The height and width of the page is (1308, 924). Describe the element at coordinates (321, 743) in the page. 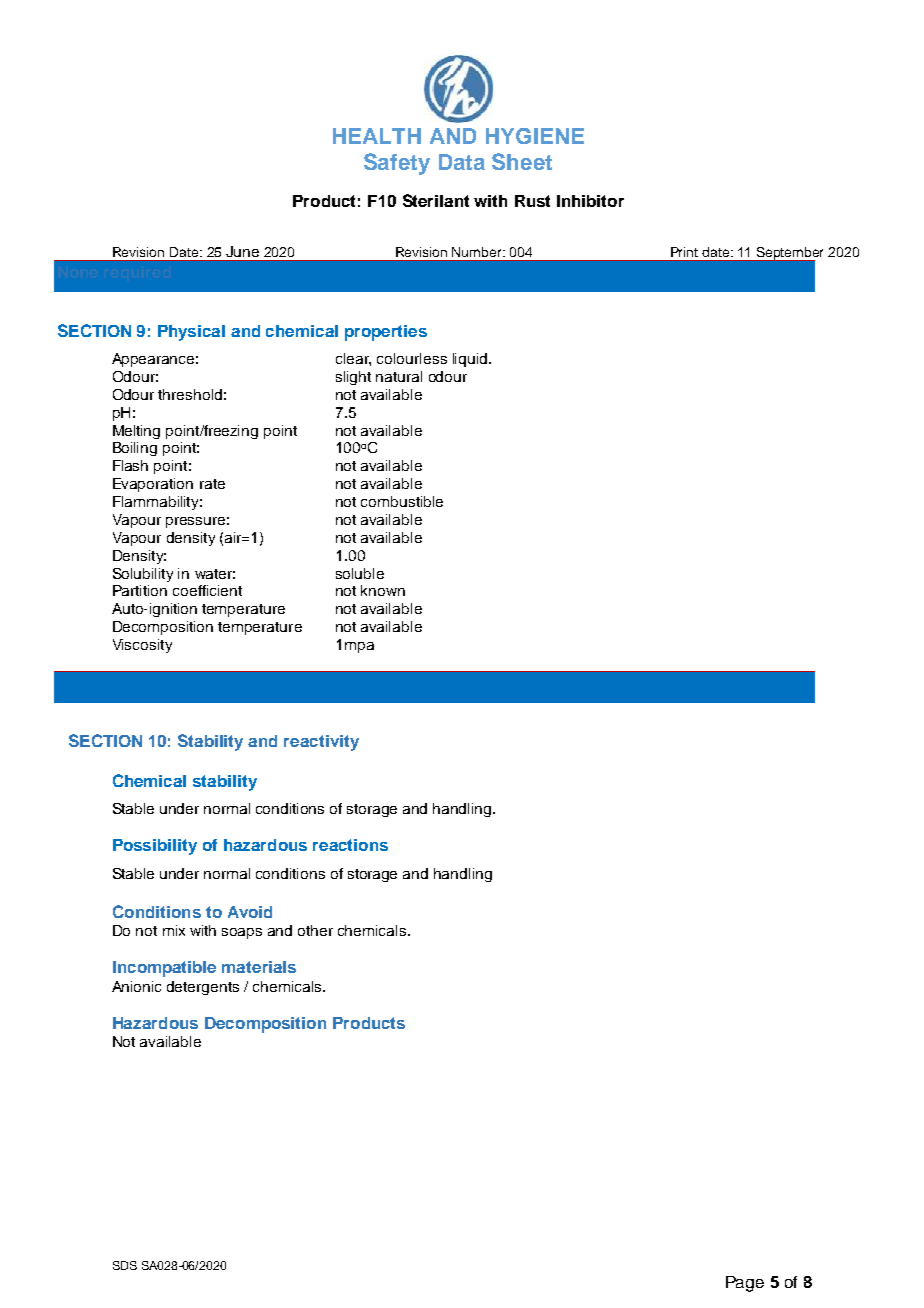

I see `reactivity` at that location.
